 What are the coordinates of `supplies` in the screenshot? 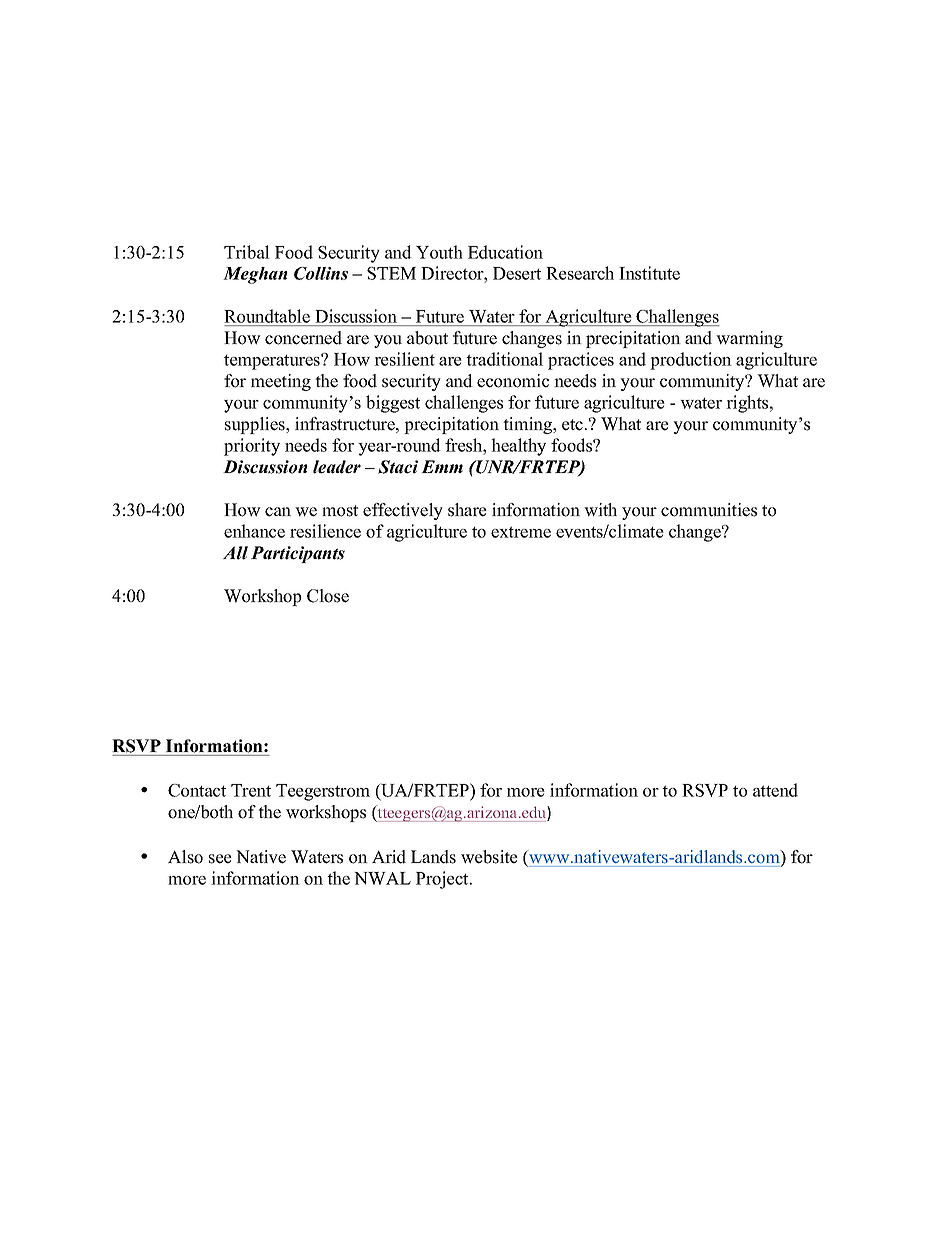 It's located at (256, 425).
